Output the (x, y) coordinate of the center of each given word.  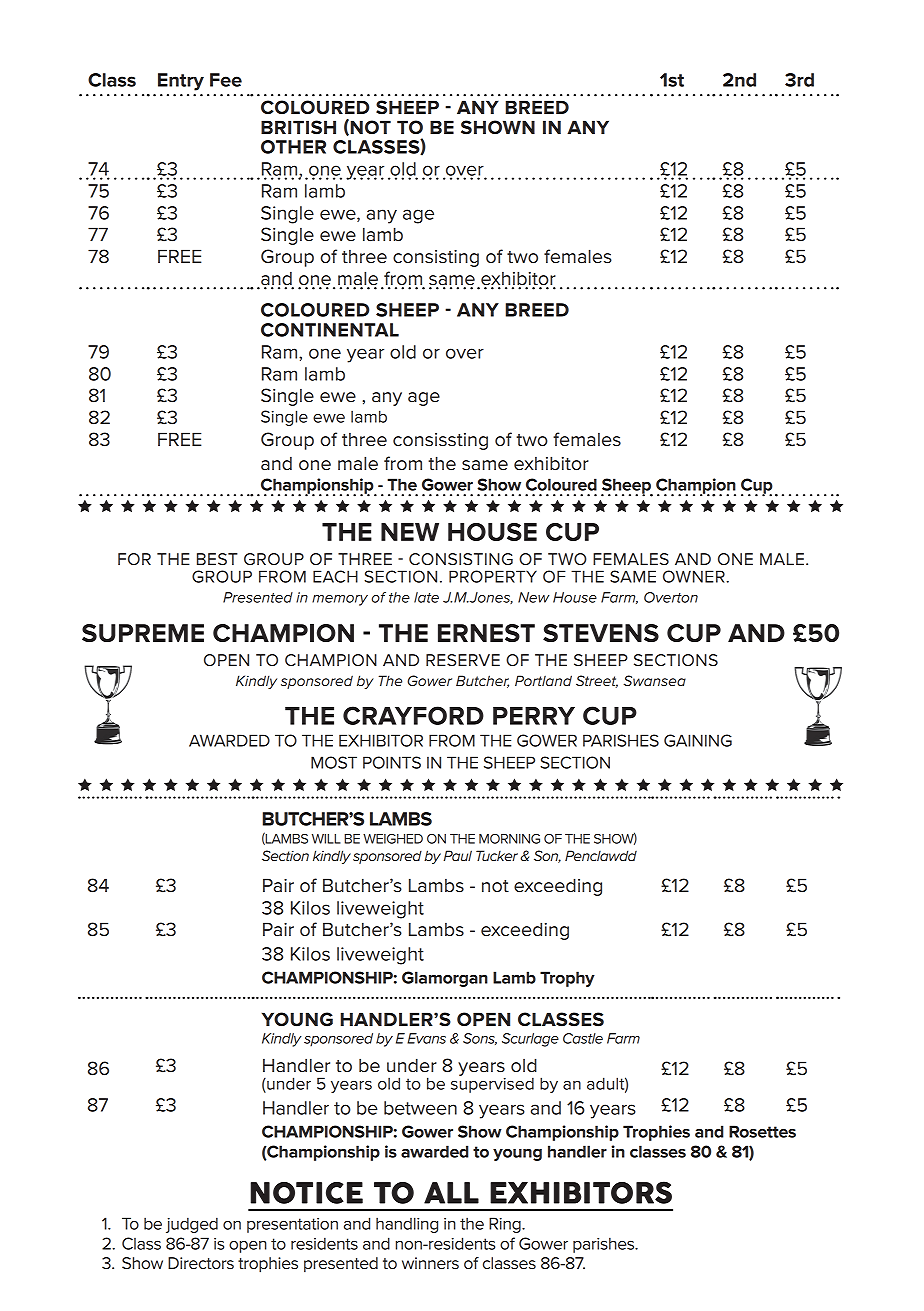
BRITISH (298, 127)
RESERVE (463, 660)
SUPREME (143, 633)
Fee (226, 80)
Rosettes (762, 1131)
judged (192, 1225)
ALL (451, 1193)
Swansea (654, 680)
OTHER (293, 147)
